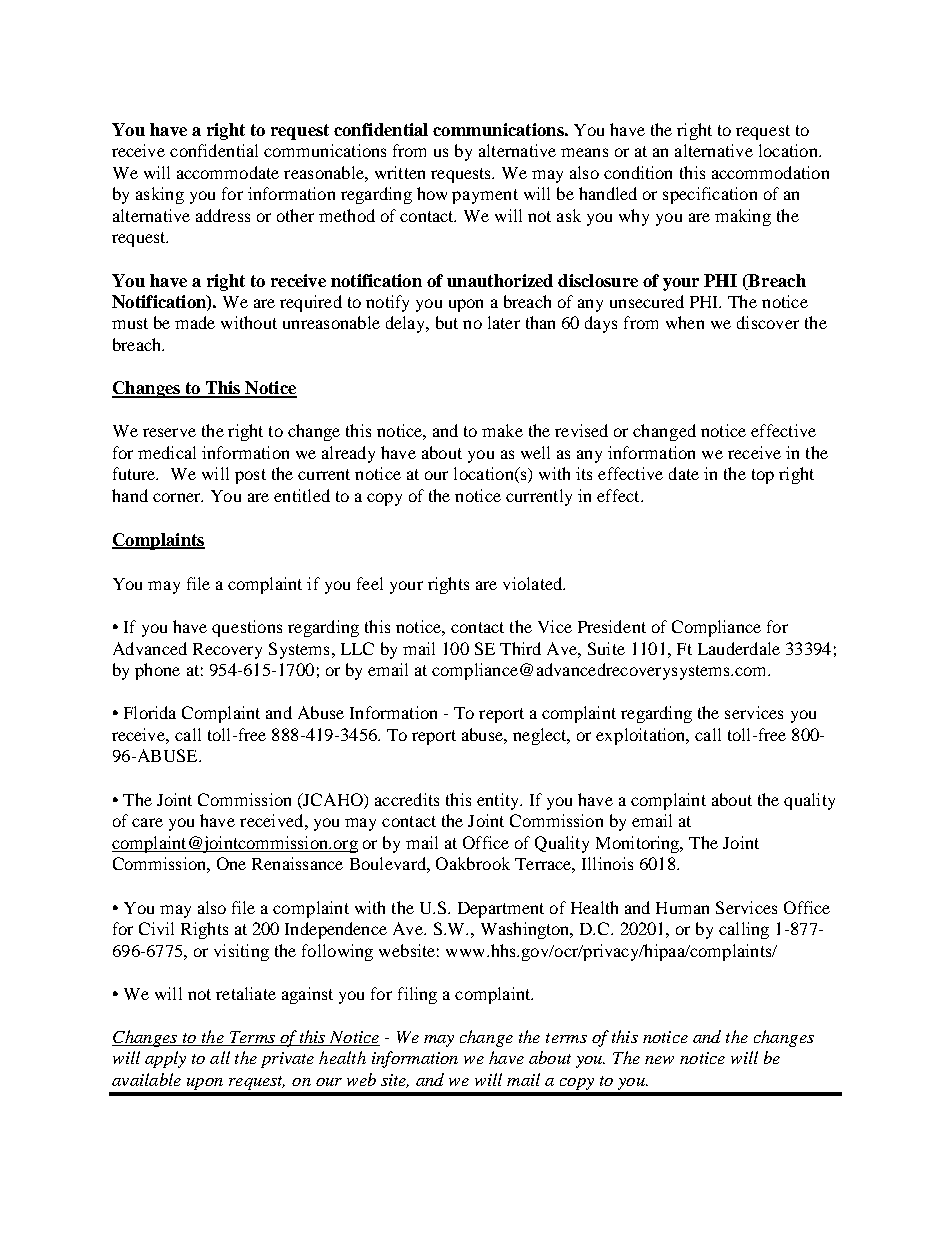 Image resolution: width=952 pixels, height=1233 pixels. What do you see at coordinates (710, 195) in the screenshot?
I see `specification` at bounding box center [710, 195].
